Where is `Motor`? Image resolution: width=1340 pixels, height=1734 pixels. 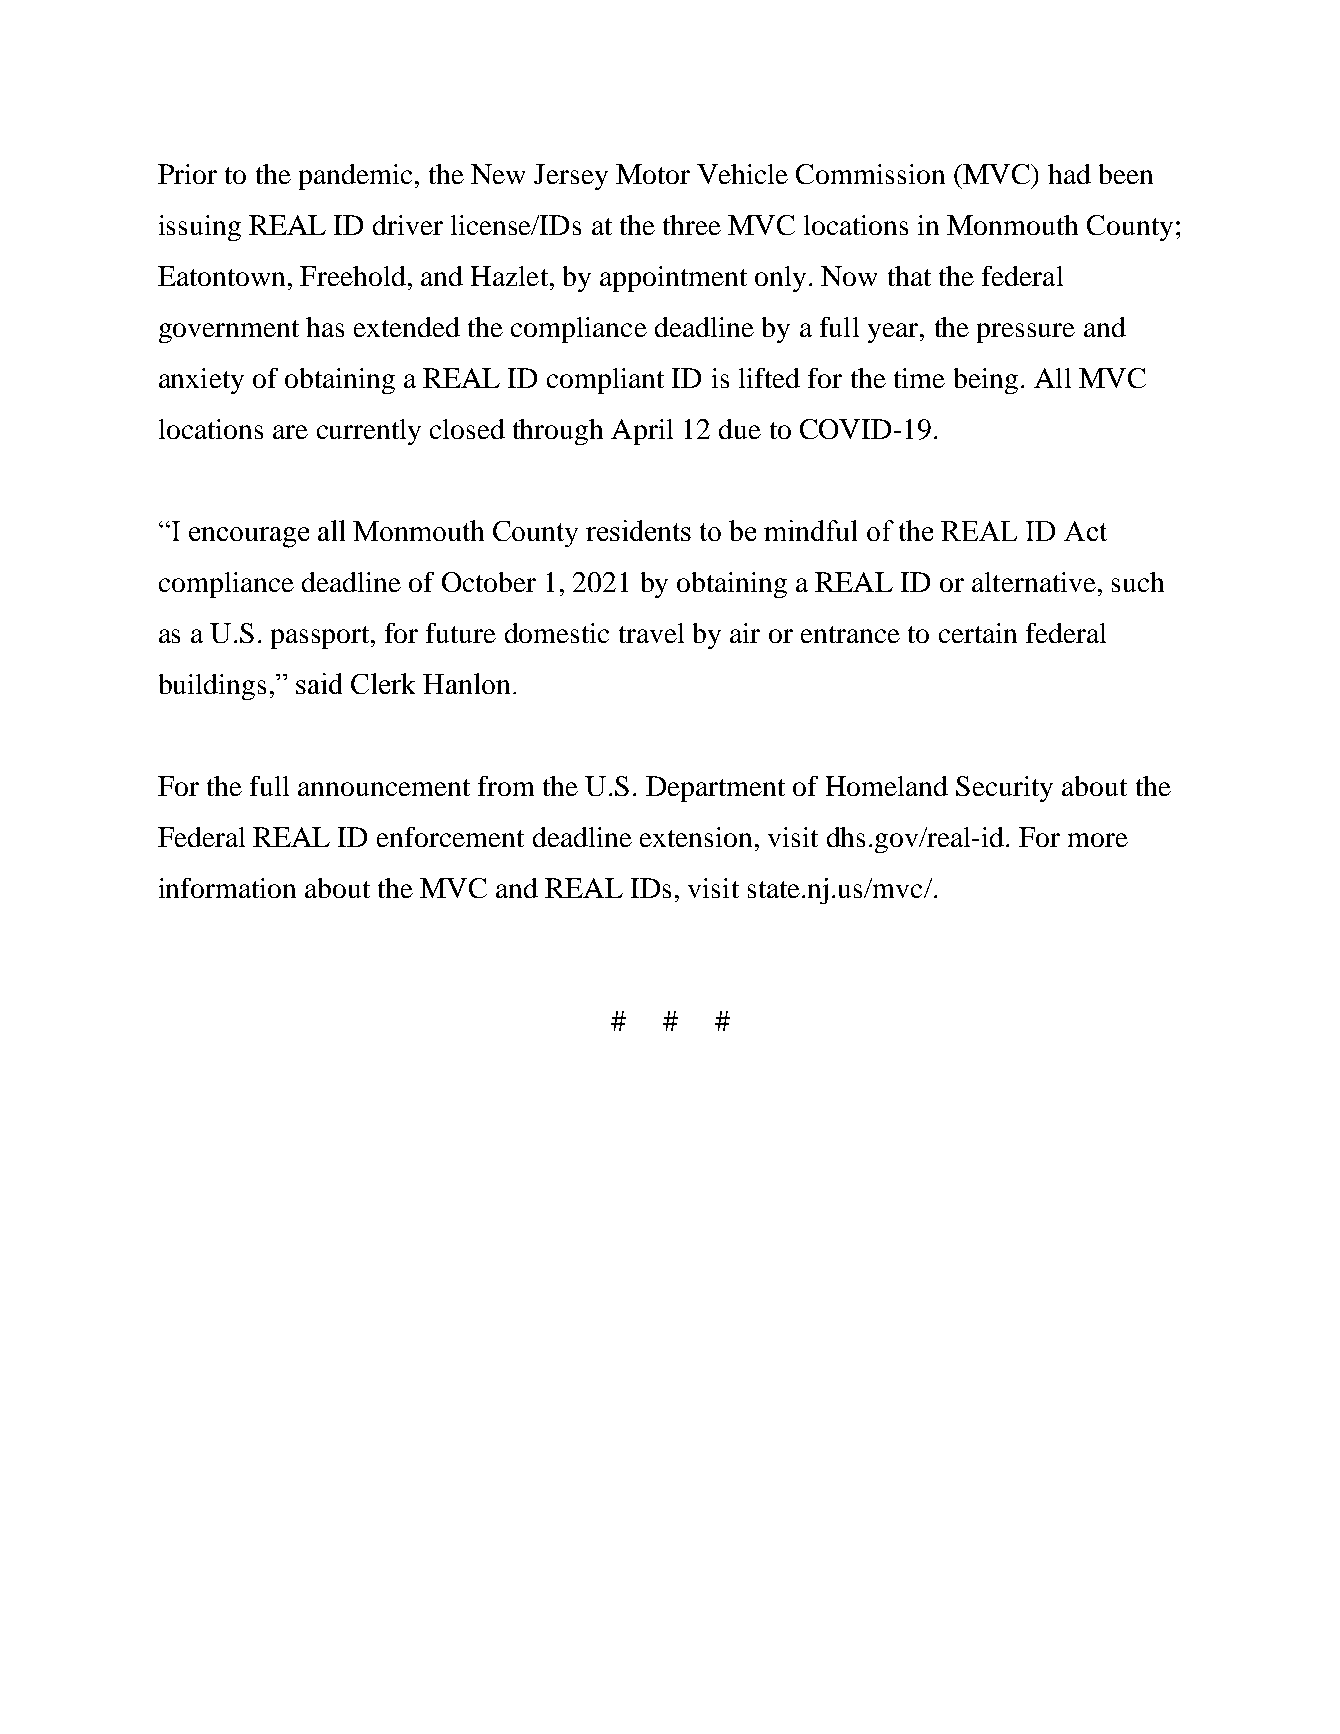 Motor is located at coordinates (653, 174).
